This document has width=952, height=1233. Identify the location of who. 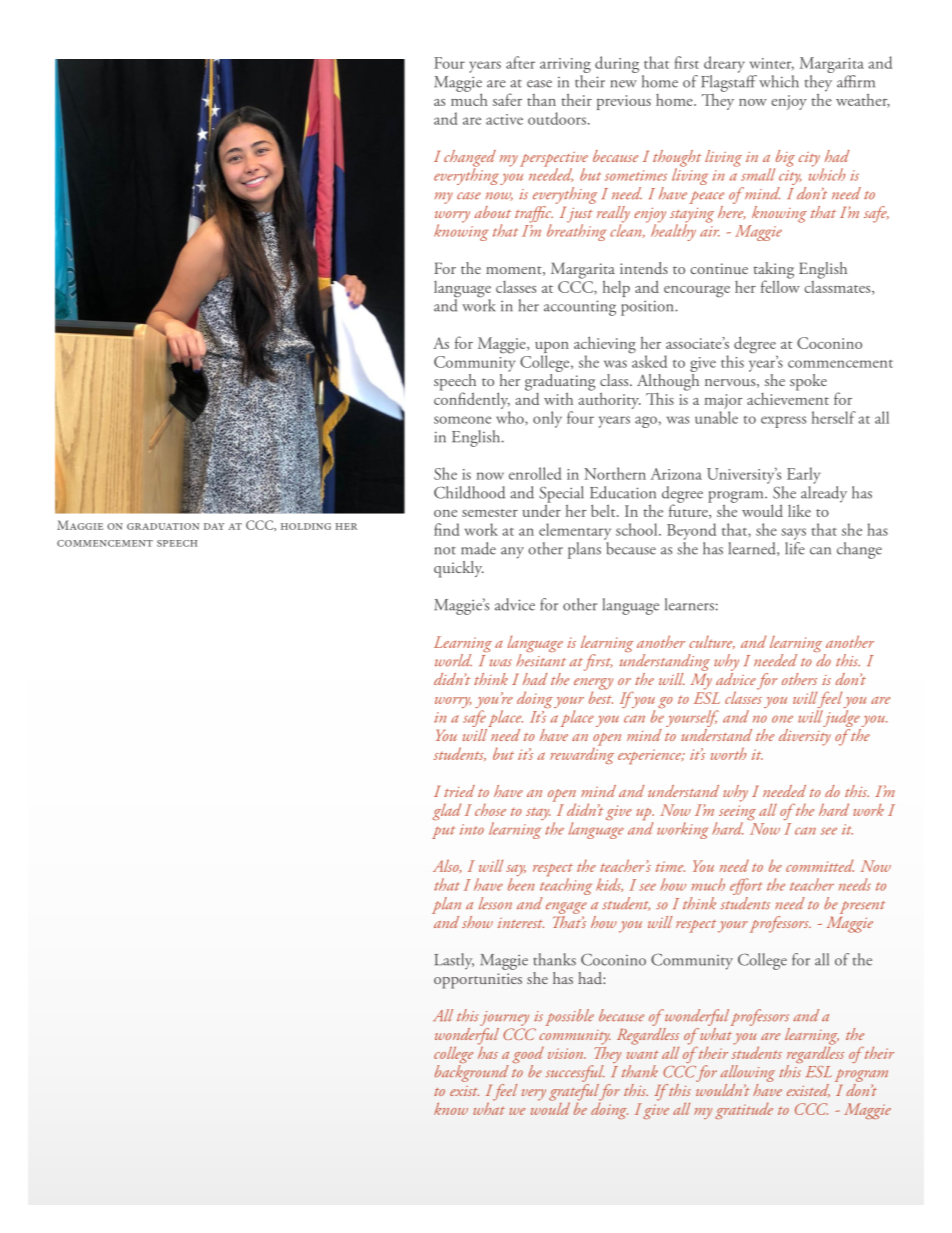
(511, 418).
